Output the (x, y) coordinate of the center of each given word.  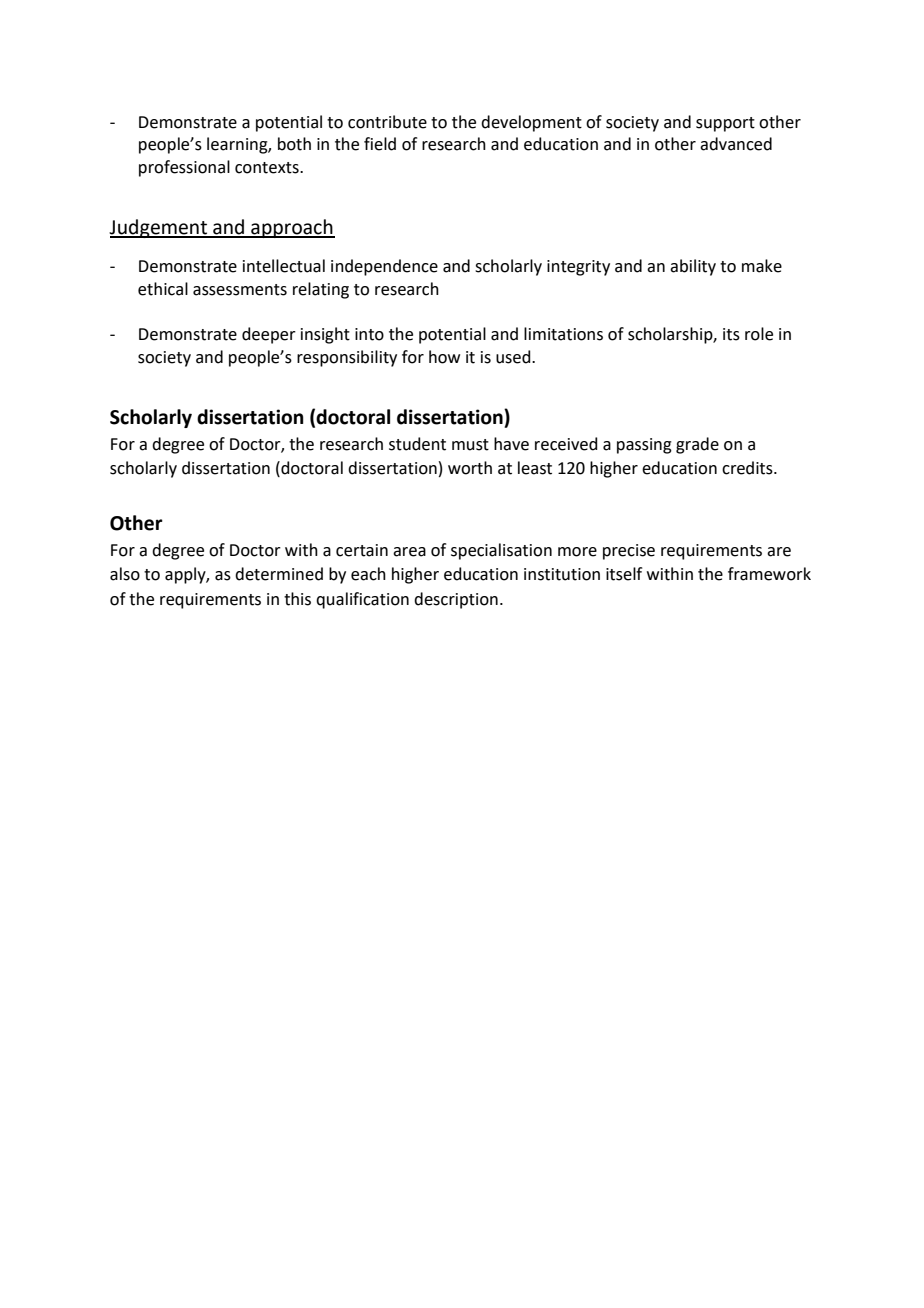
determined (279, 574)
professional (184, 168)
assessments (240, 290)
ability (693, 267)
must (470, 445)
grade (697, 445)
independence (384, 267)
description (456, 600)
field (380, 144)
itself (624, 574)
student (417, 444)
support (725, 124)
